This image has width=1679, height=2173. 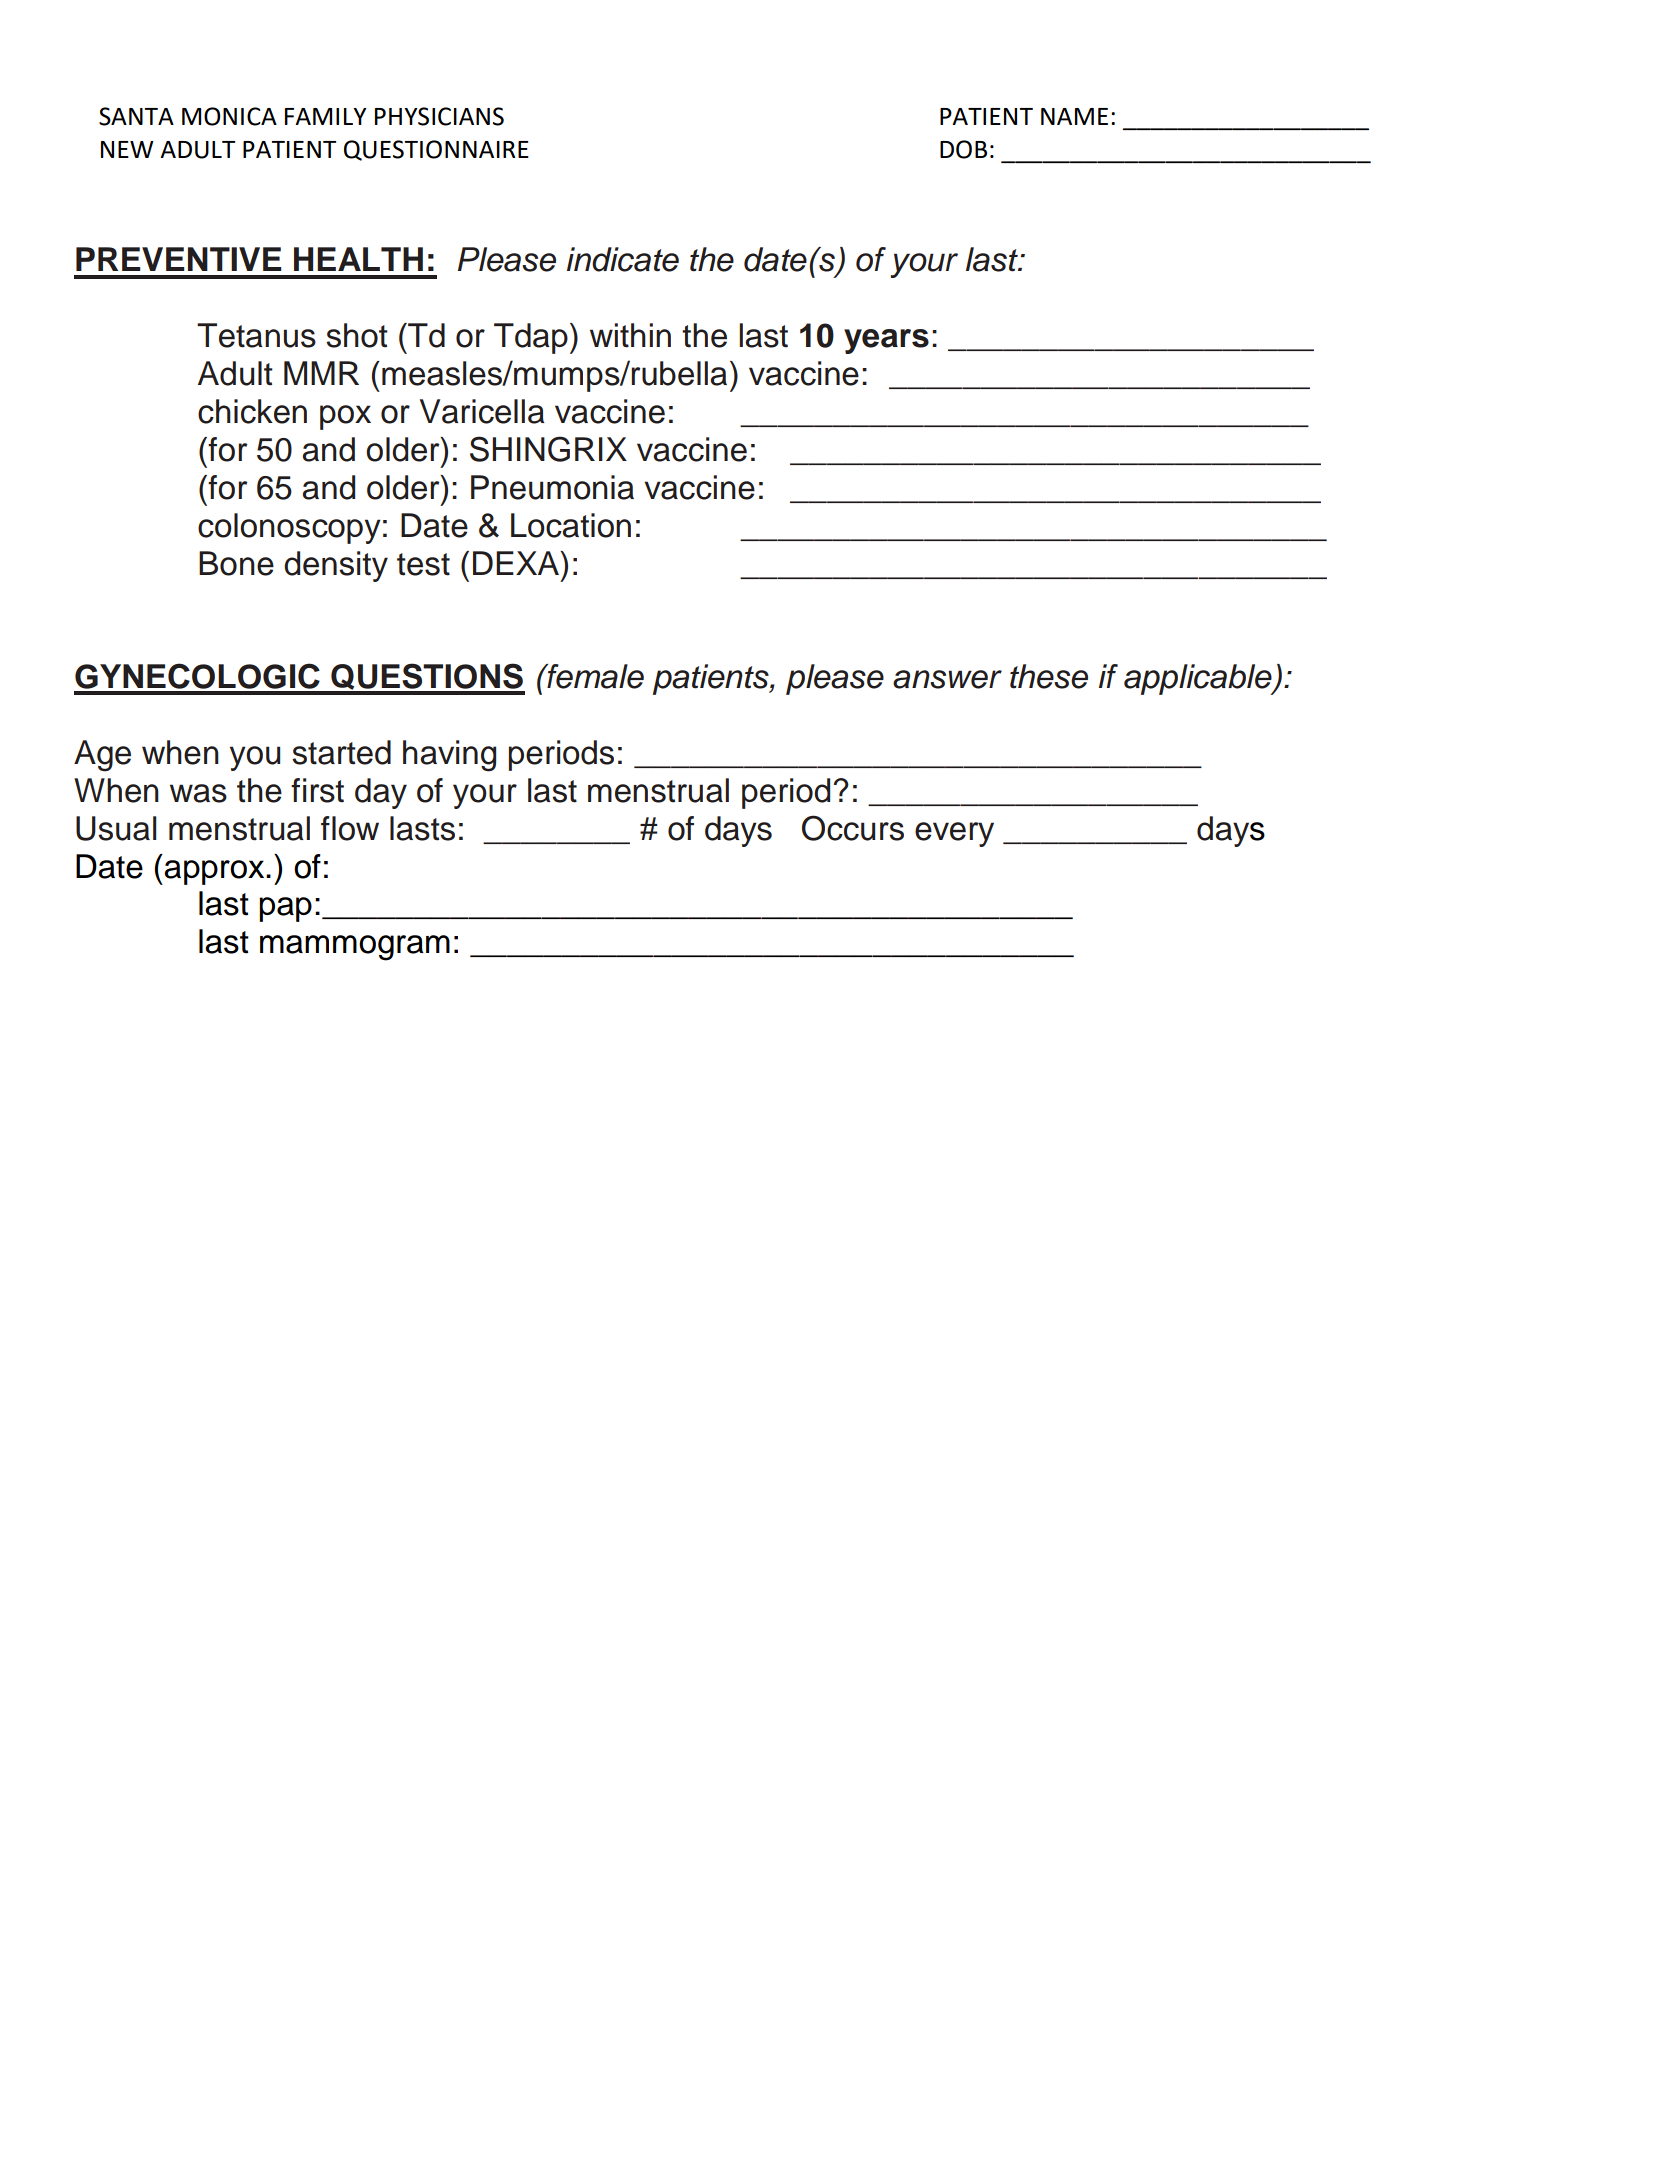 I want to click on having, so click(x=449, y=756).
